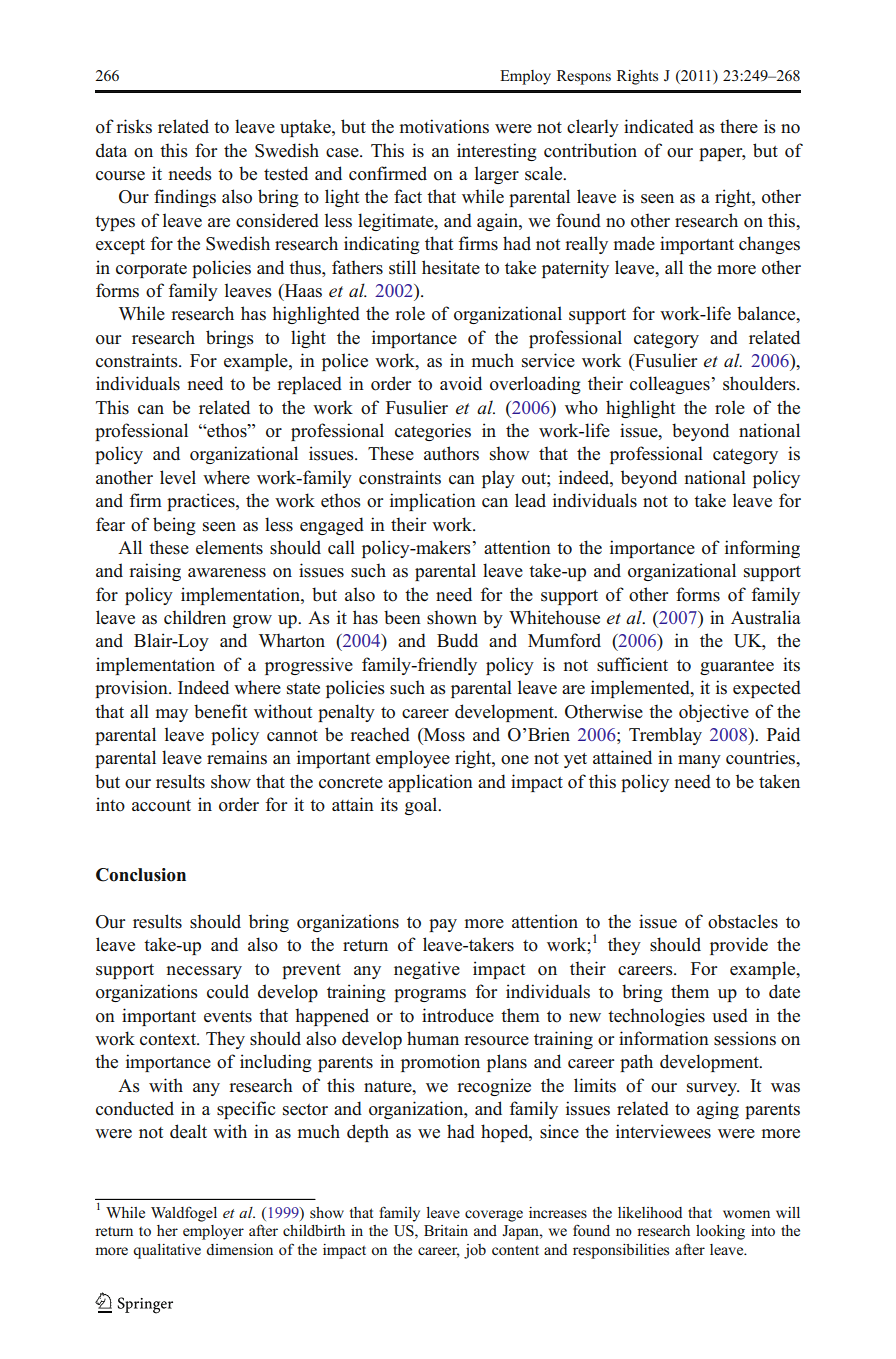  I want to click on Waldfogel, so click(184, 1214).
